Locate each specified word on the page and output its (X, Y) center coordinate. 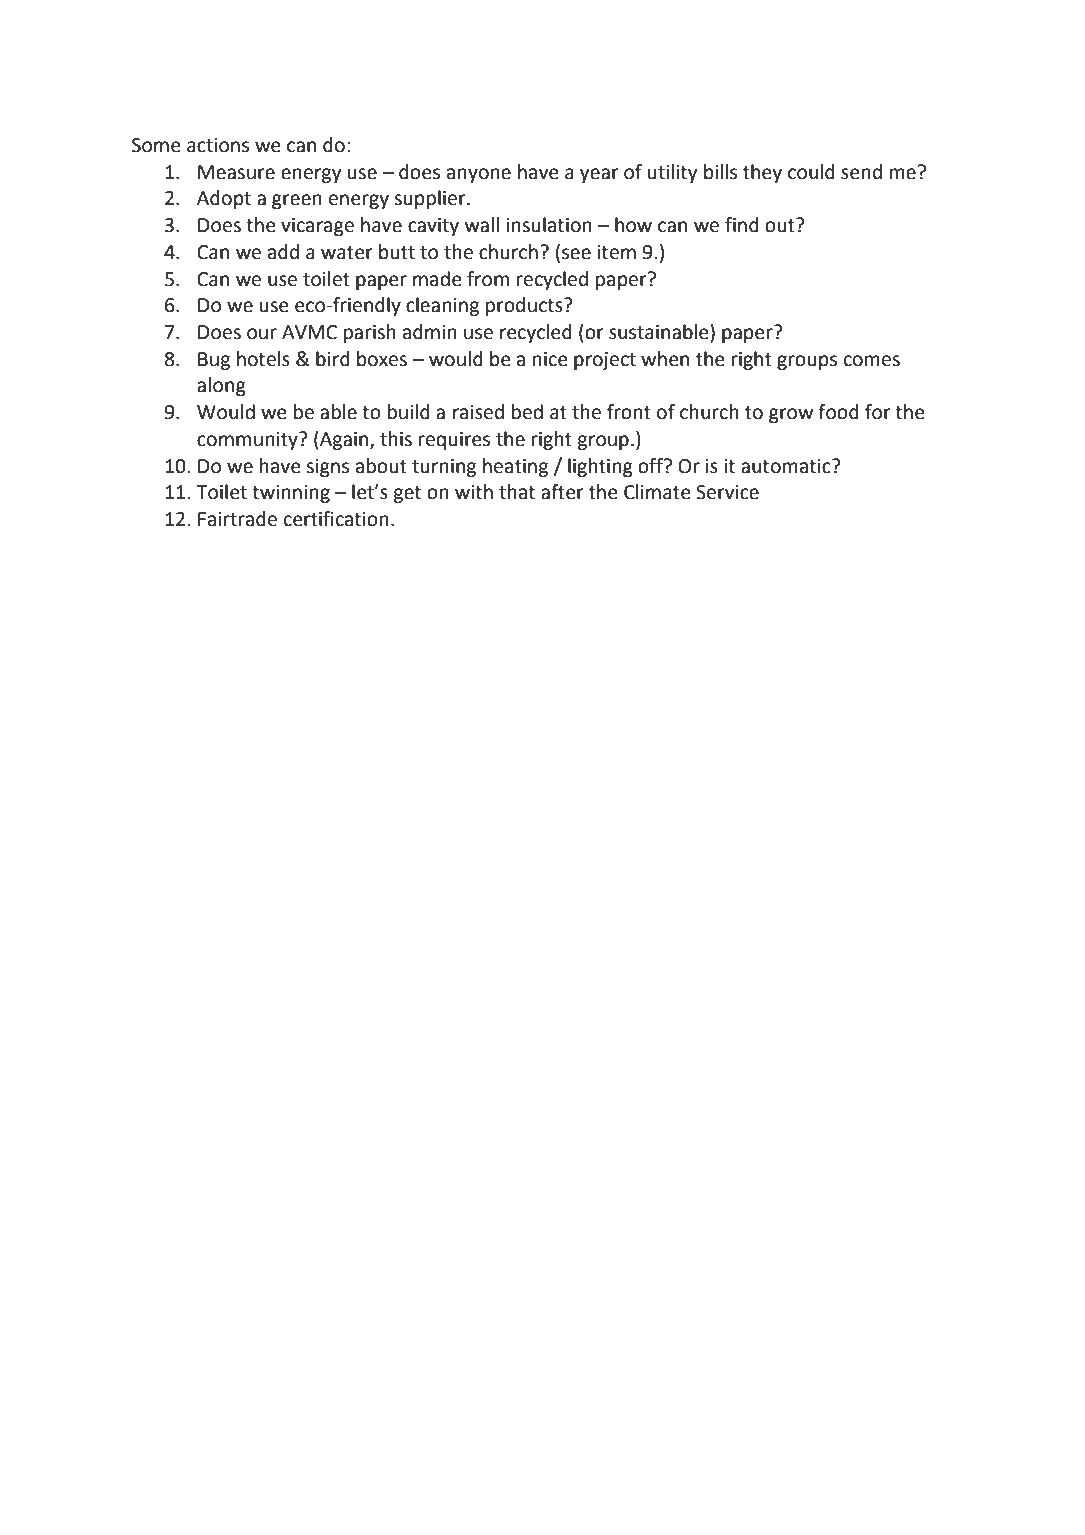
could (811, 172)
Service (727, 492)
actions (218, 145)
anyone (479, 175)
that (517, 492)
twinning (291, 494)
